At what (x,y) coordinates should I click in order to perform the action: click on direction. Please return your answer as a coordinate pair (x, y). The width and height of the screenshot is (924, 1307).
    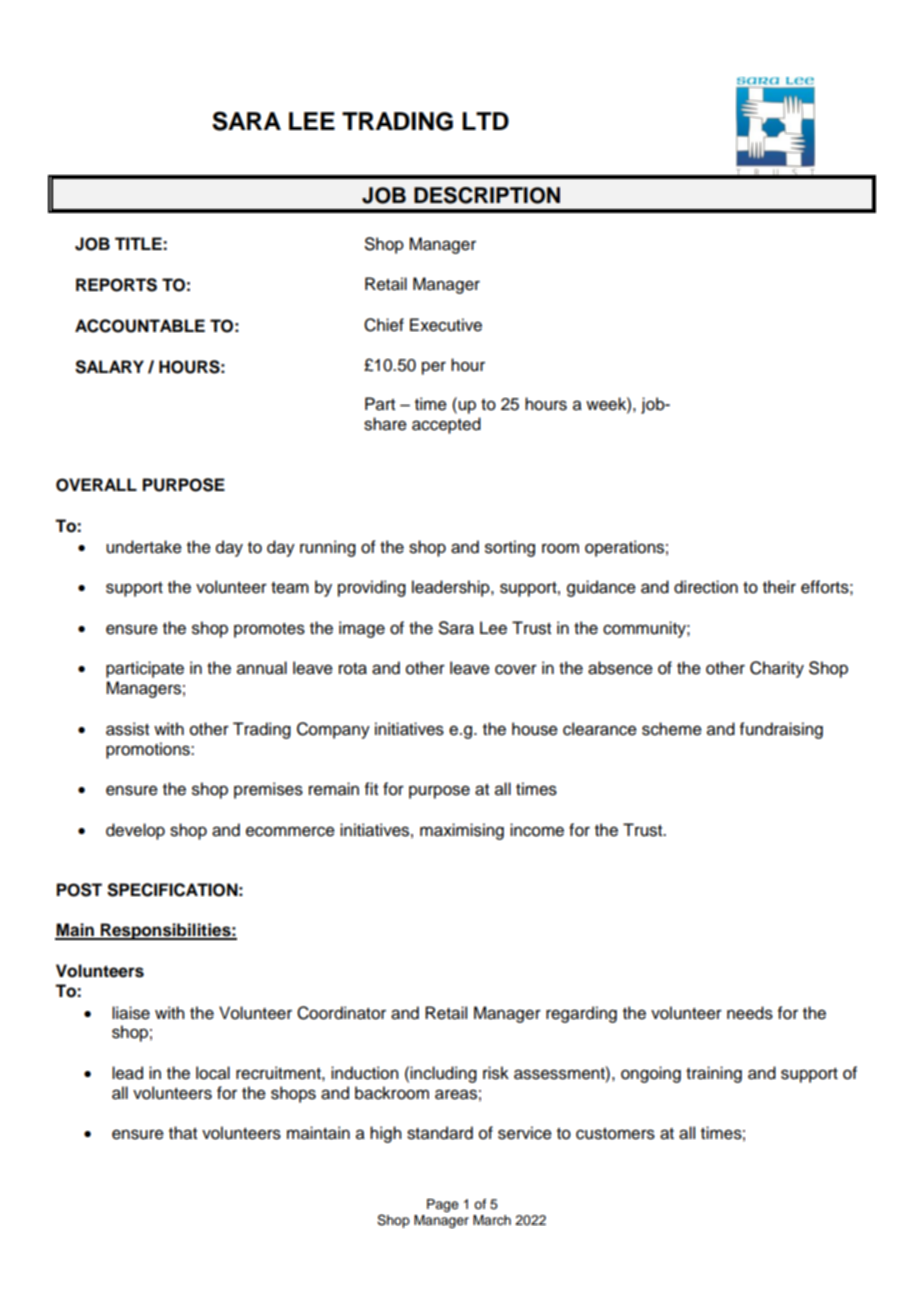
    Looking at the image, I should click on (706, 587).
